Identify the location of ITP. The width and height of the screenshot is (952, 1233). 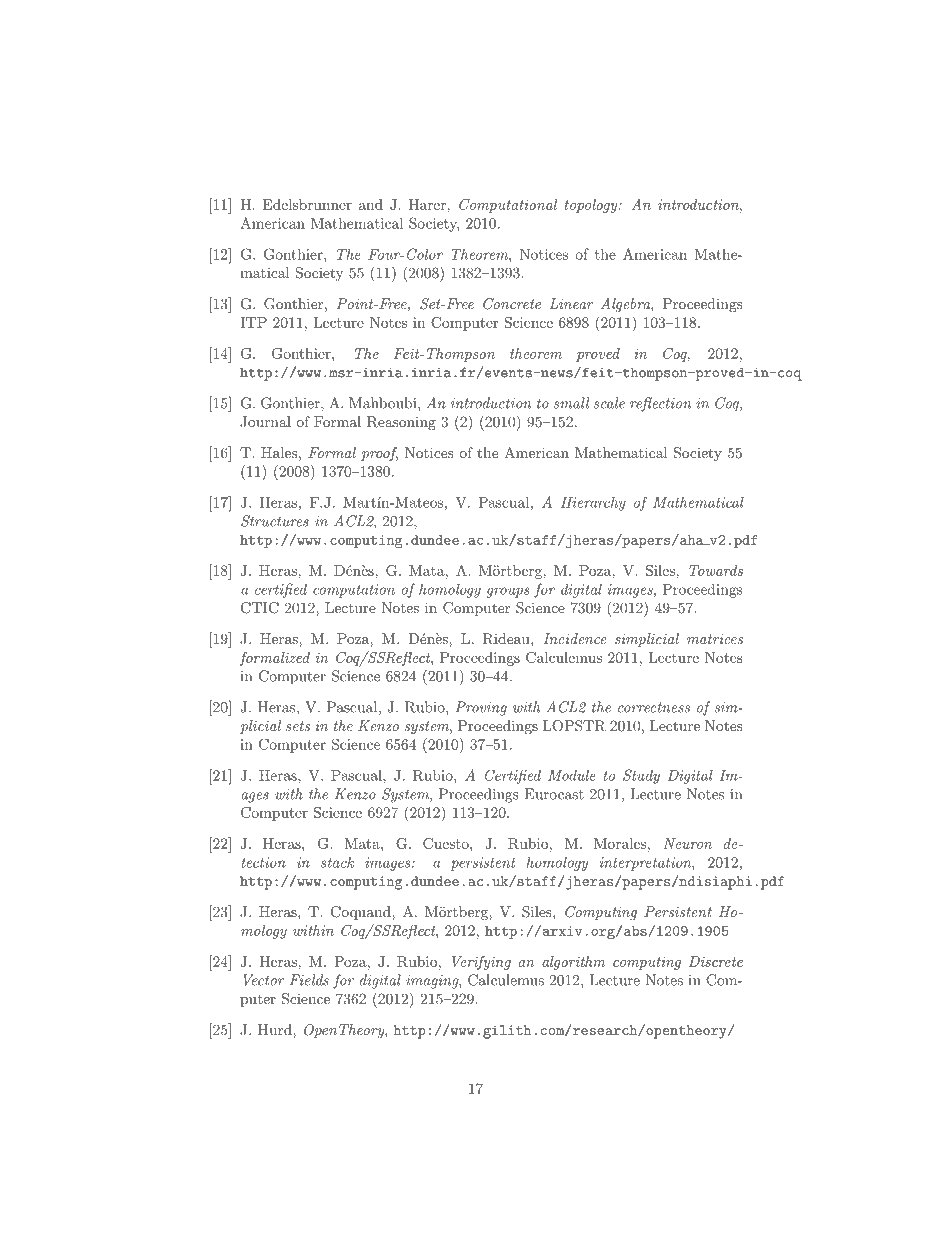
(253, 322).
